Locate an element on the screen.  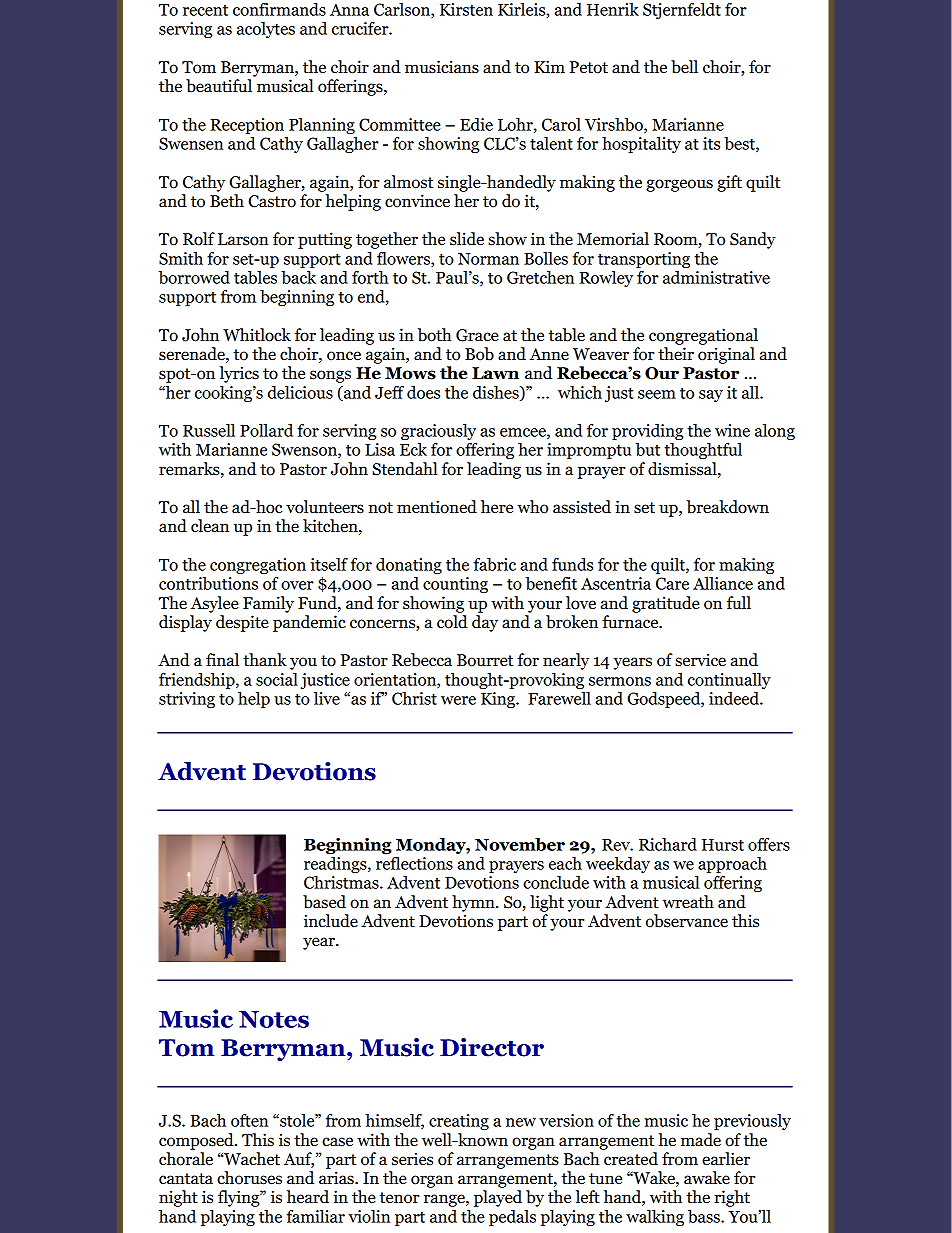
November is located at coordinates (520, 844).
